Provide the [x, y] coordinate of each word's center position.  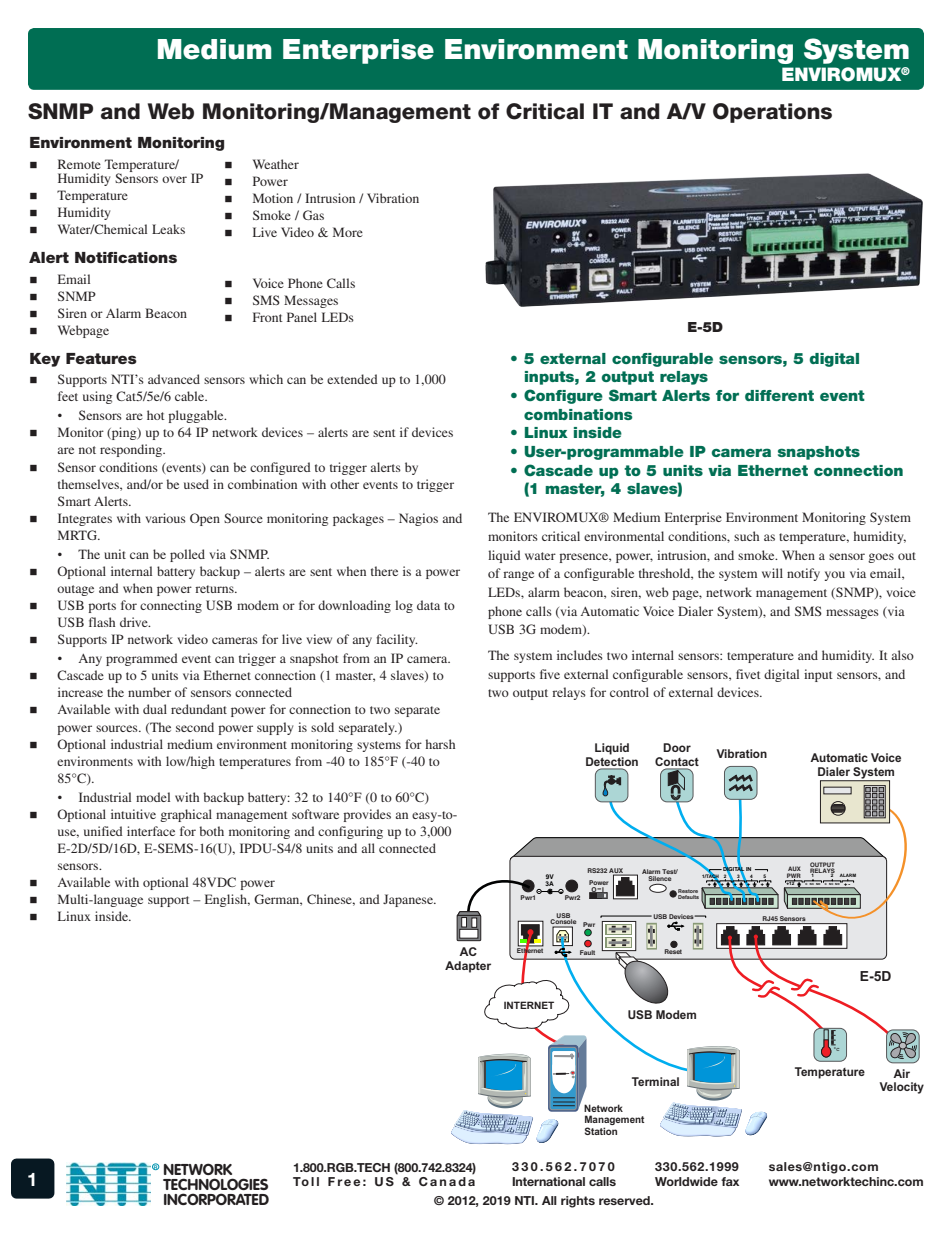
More [348, 232]
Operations [772, 113]
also [902, 655]
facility [397, 640]
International [548, 1181]
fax [730, 1181]
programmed [142, 659]
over [174, 179]
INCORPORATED [216, 1199]
